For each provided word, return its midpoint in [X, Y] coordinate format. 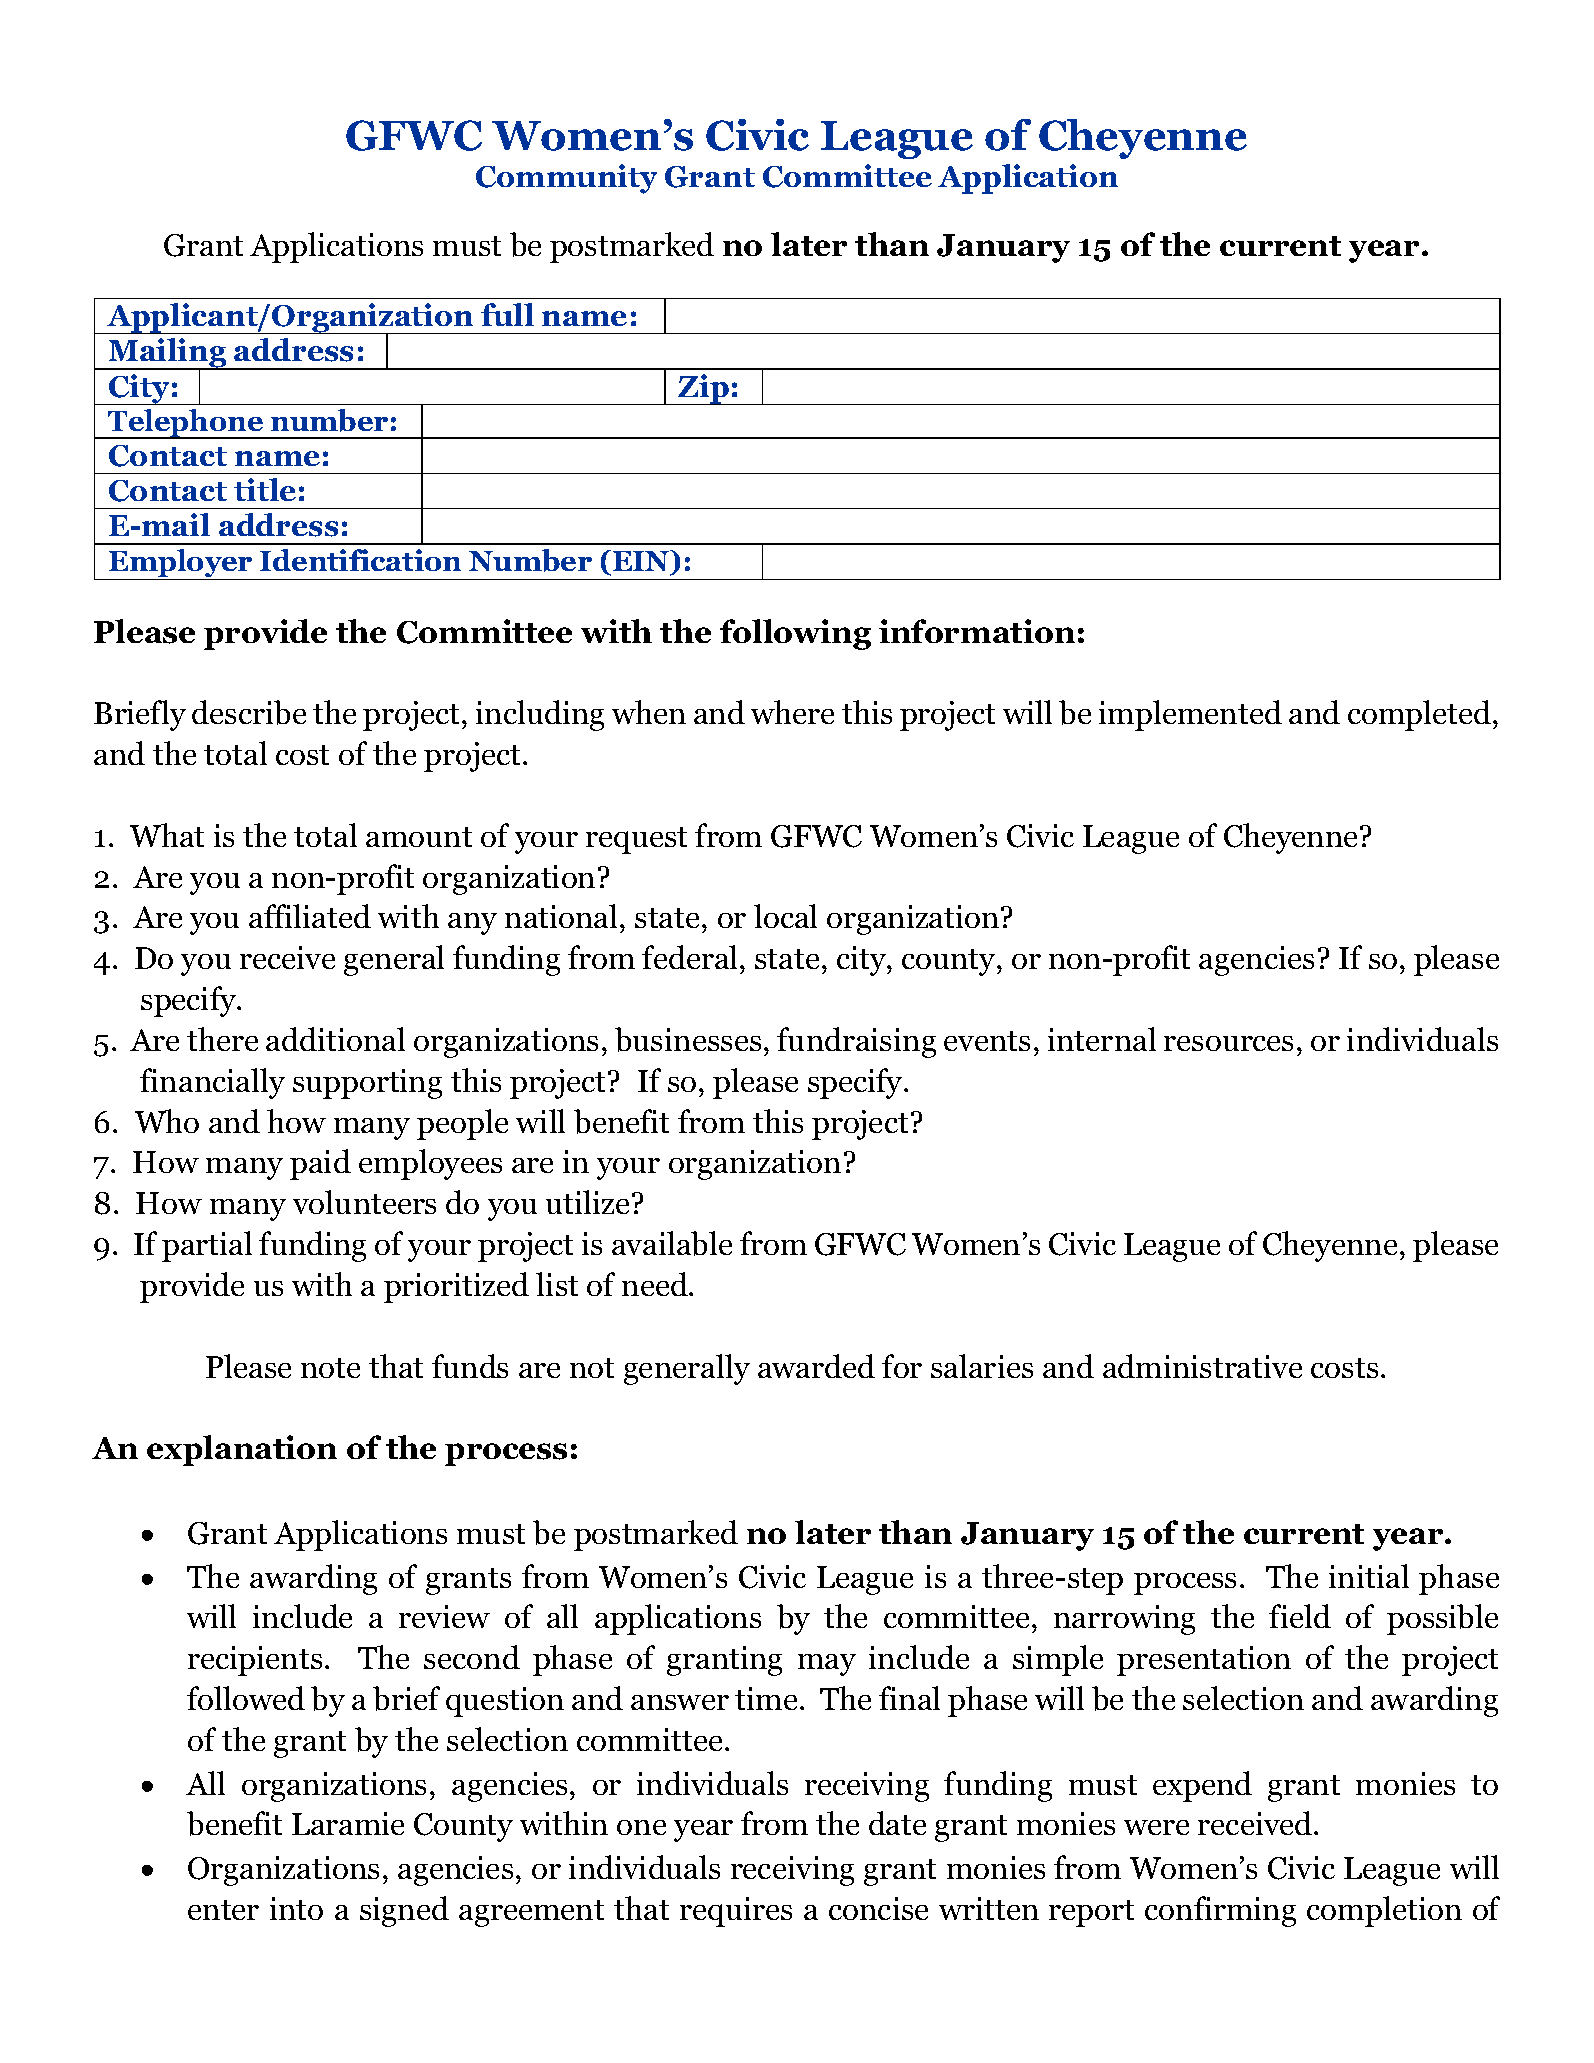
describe [249, 712]
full [507, 314]
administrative [1202, 1366]
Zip [704, 389]
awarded [816, 1366]
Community [566, 179]
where [792, 712]
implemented [1190, 715]
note [330, 1368]
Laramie [348, 1823]
